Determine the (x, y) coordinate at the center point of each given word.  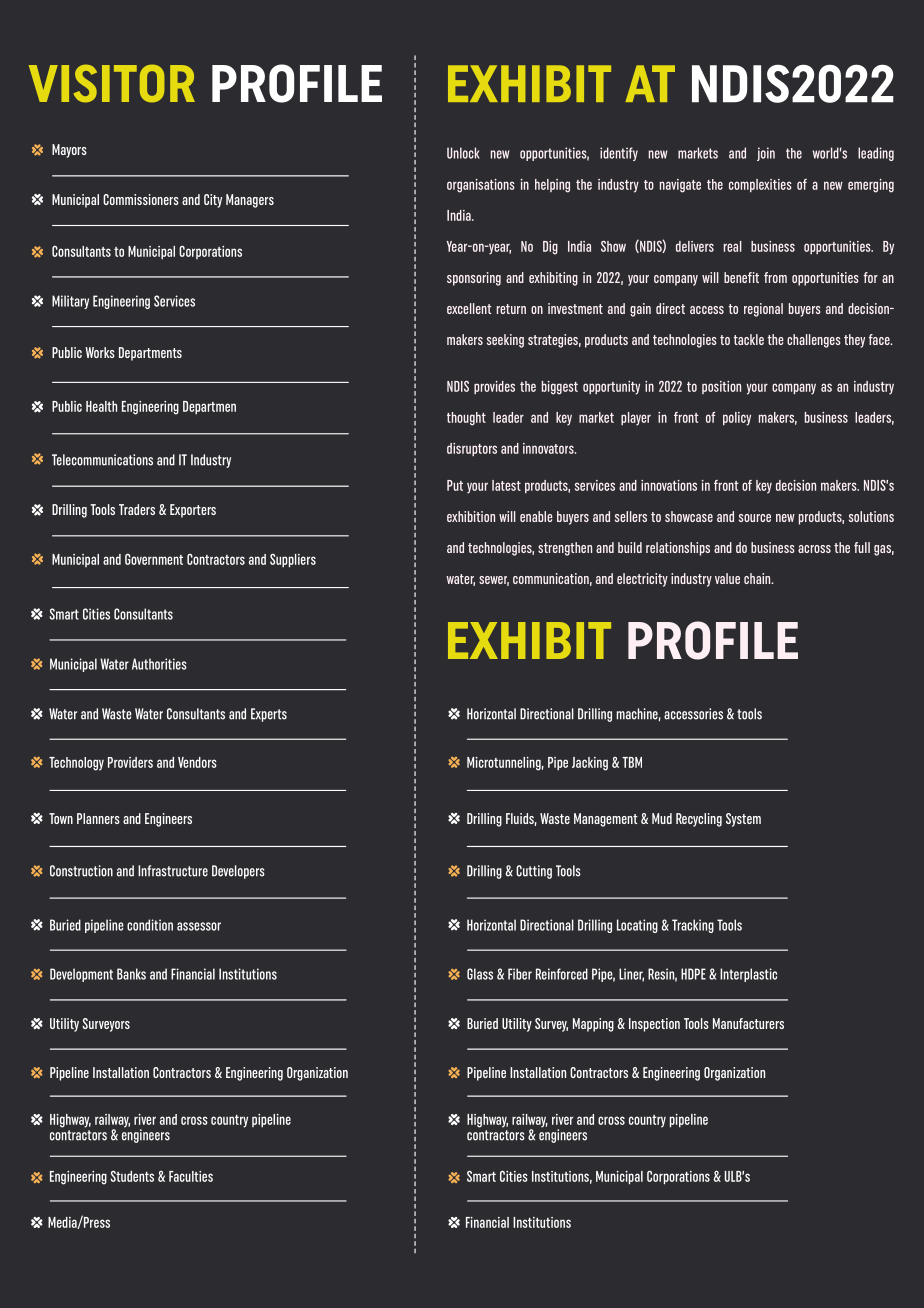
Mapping (593, 1025)
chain (758, 578)
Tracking (693, 926)
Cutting (534, 872)
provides (494, 387)
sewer (494, 581)
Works (100, 352)
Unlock (463, 153)
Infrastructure (173, 871)
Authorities (159, 664)
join (766, 154)
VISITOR (112, 83)
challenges (814, 341)
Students (132, 1176)
